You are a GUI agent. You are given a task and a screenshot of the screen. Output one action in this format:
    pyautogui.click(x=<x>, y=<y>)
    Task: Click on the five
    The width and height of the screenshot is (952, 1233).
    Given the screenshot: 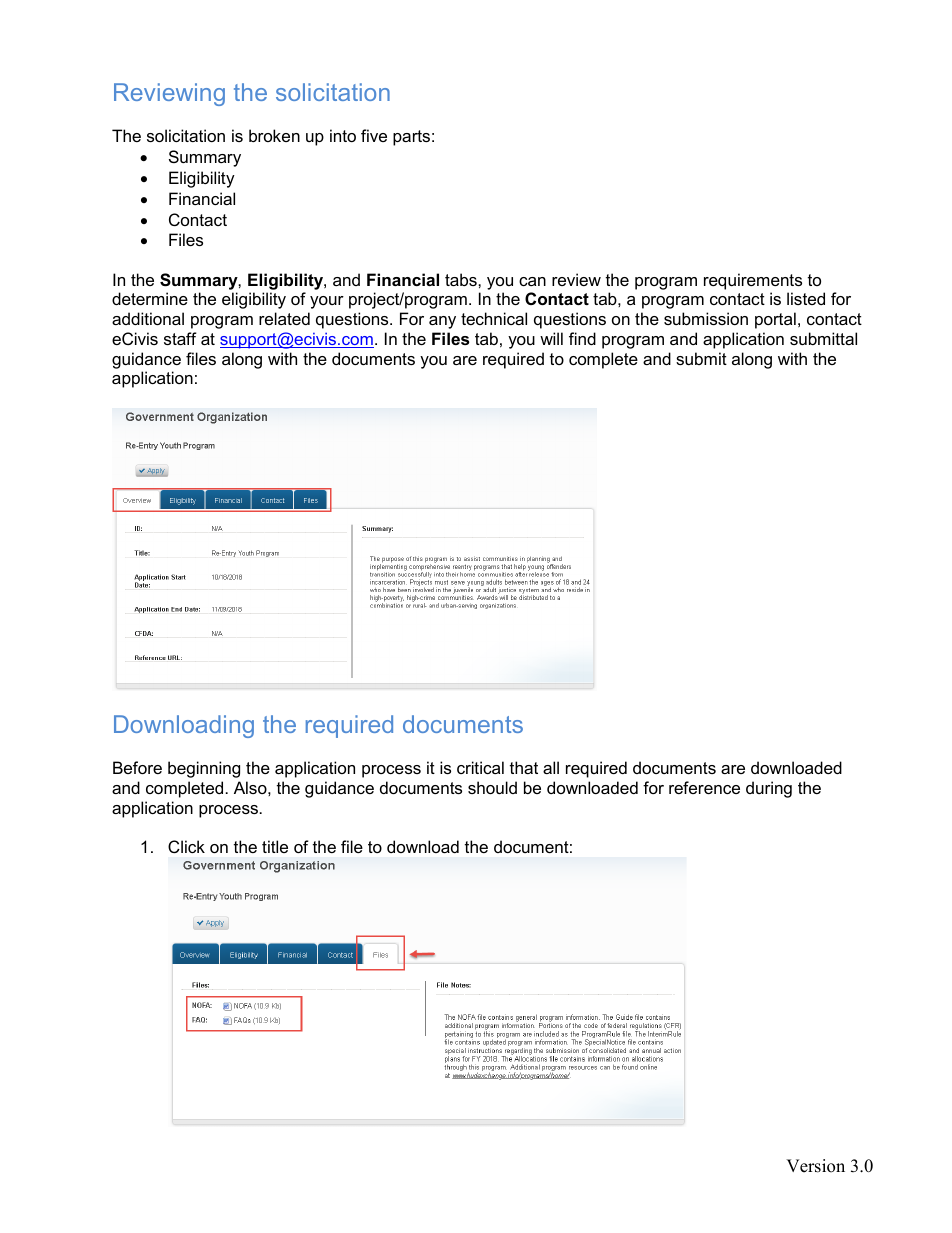 What is the action you would take?
    pyautogui.click(x=374, y=135)
